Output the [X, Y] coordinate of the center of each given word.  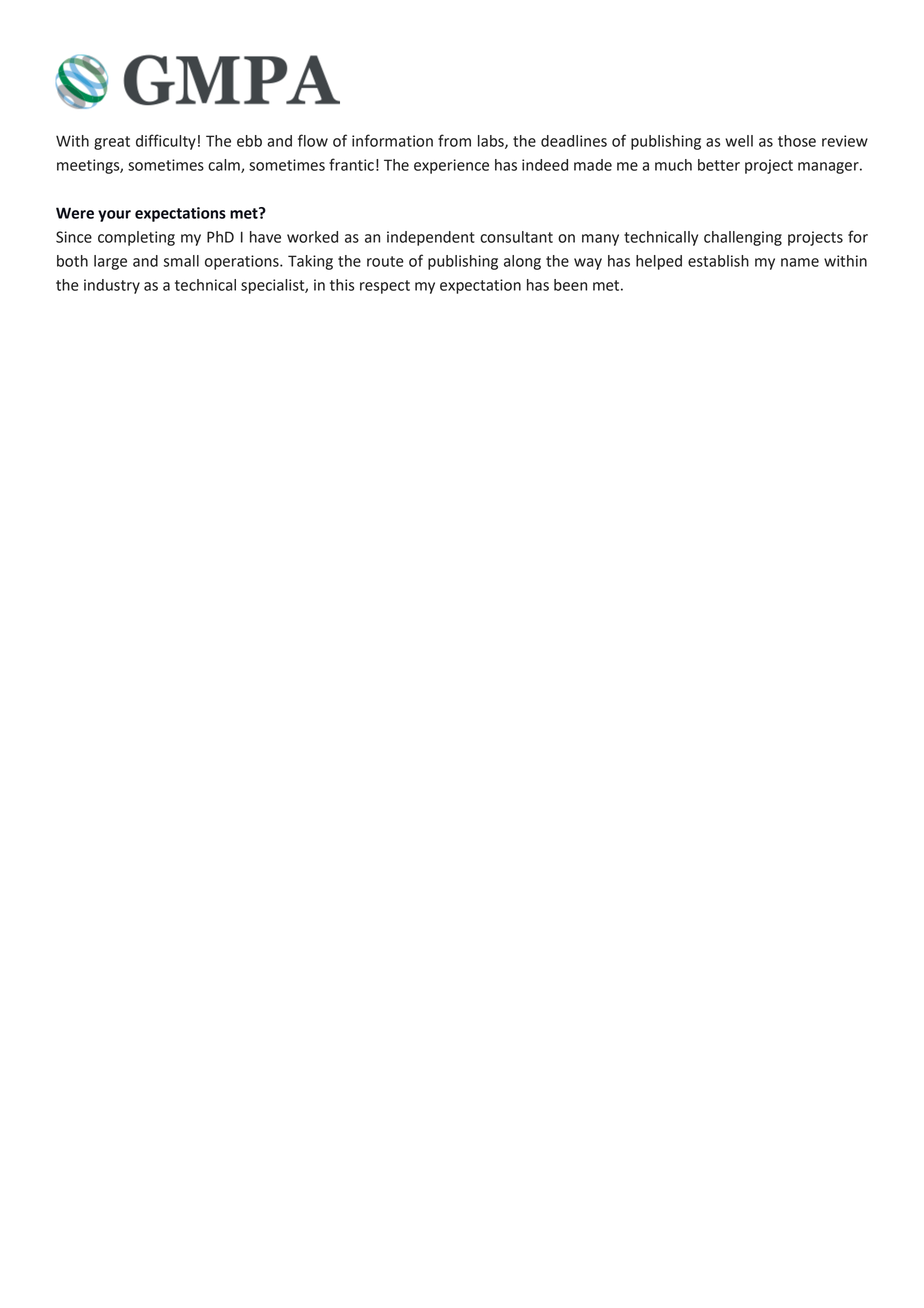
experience [451, 166]
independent [431, 238]
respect [385, 287]
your [114, 216]
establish [718, 261]
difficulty [166, 142]
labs [492, 142]
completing [136, 238]
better [719, 165]
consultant [516, 237]
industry [112, 286]
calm [225, 166]
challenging [743, 238]
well [739, 141]
